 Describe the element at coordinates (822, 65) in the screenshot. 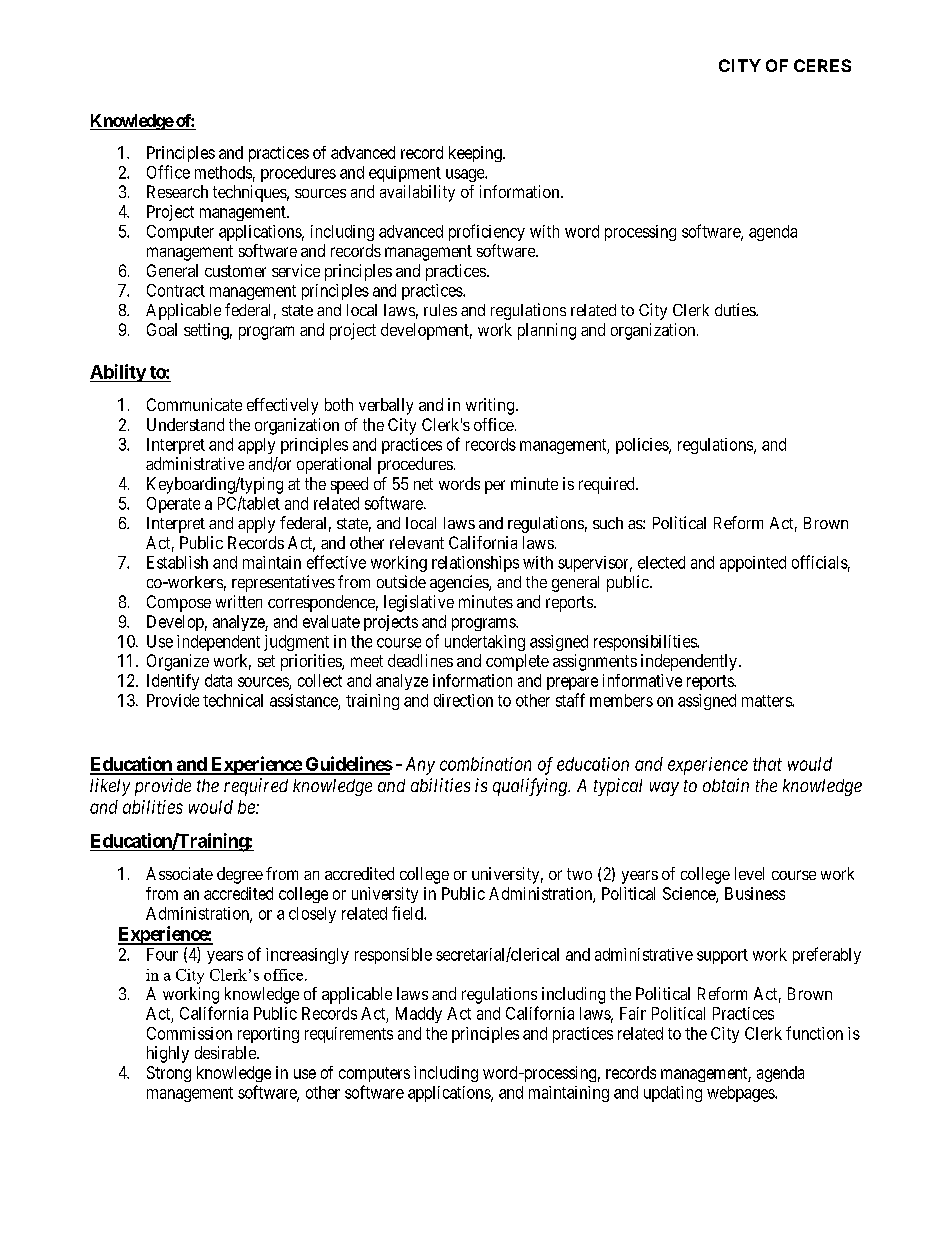

I see `CERES` at that location.
